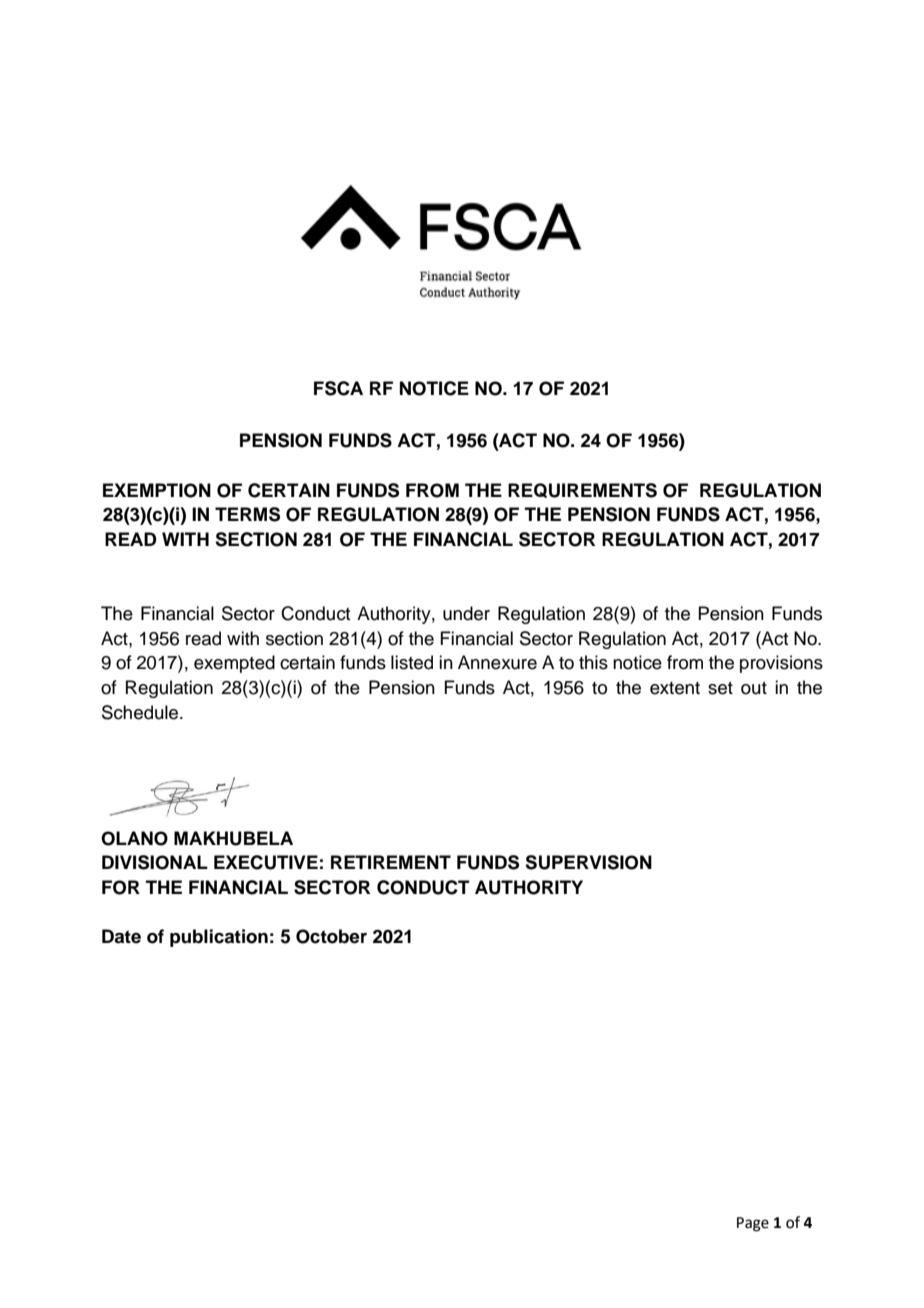 The image size is (924, 1308). Describe the element at coordinates (412, 662) in the image. I see `listed` at that location.
